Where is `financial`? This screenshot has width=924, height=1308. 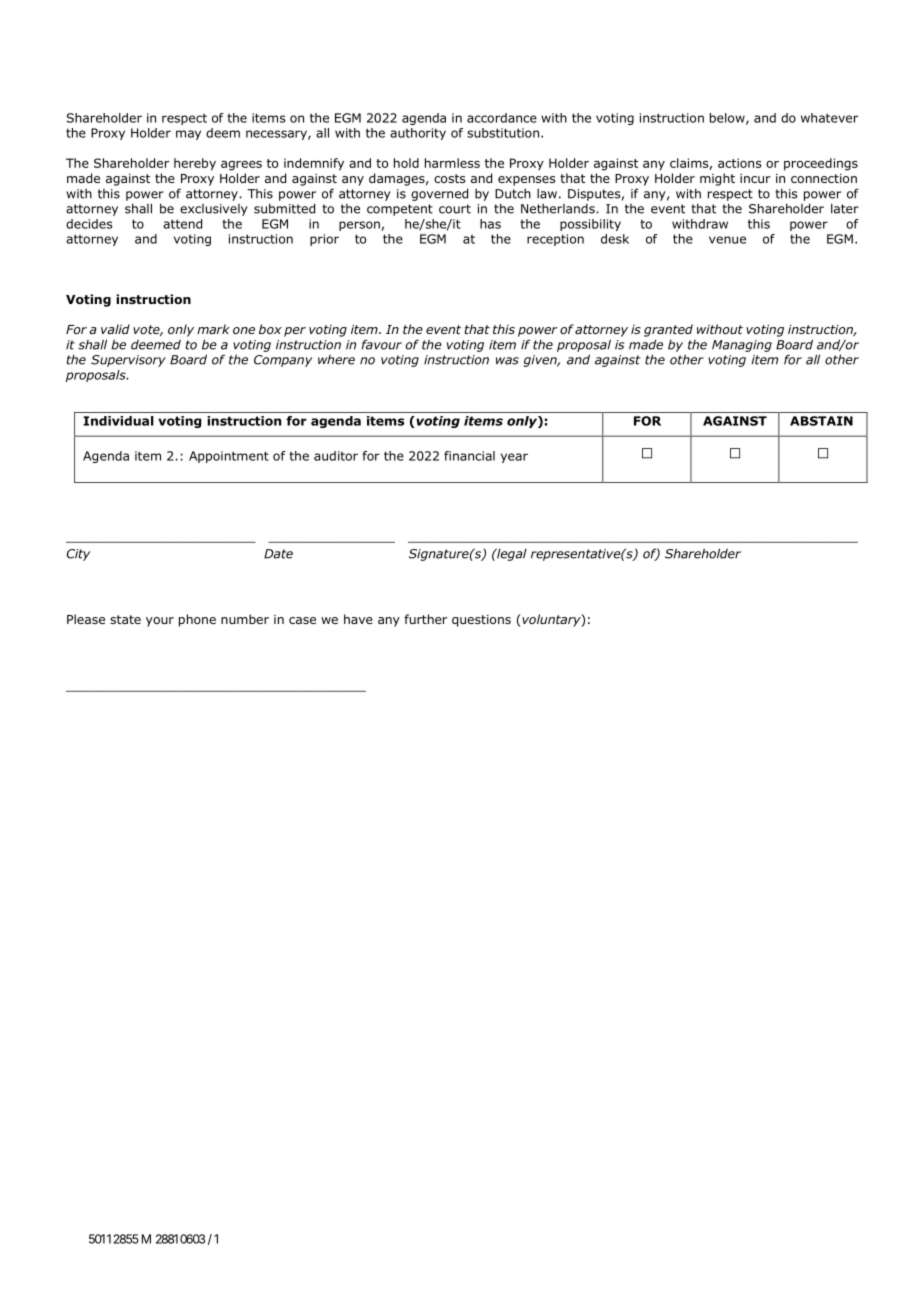 financial is located at coordinates (469, 456).
